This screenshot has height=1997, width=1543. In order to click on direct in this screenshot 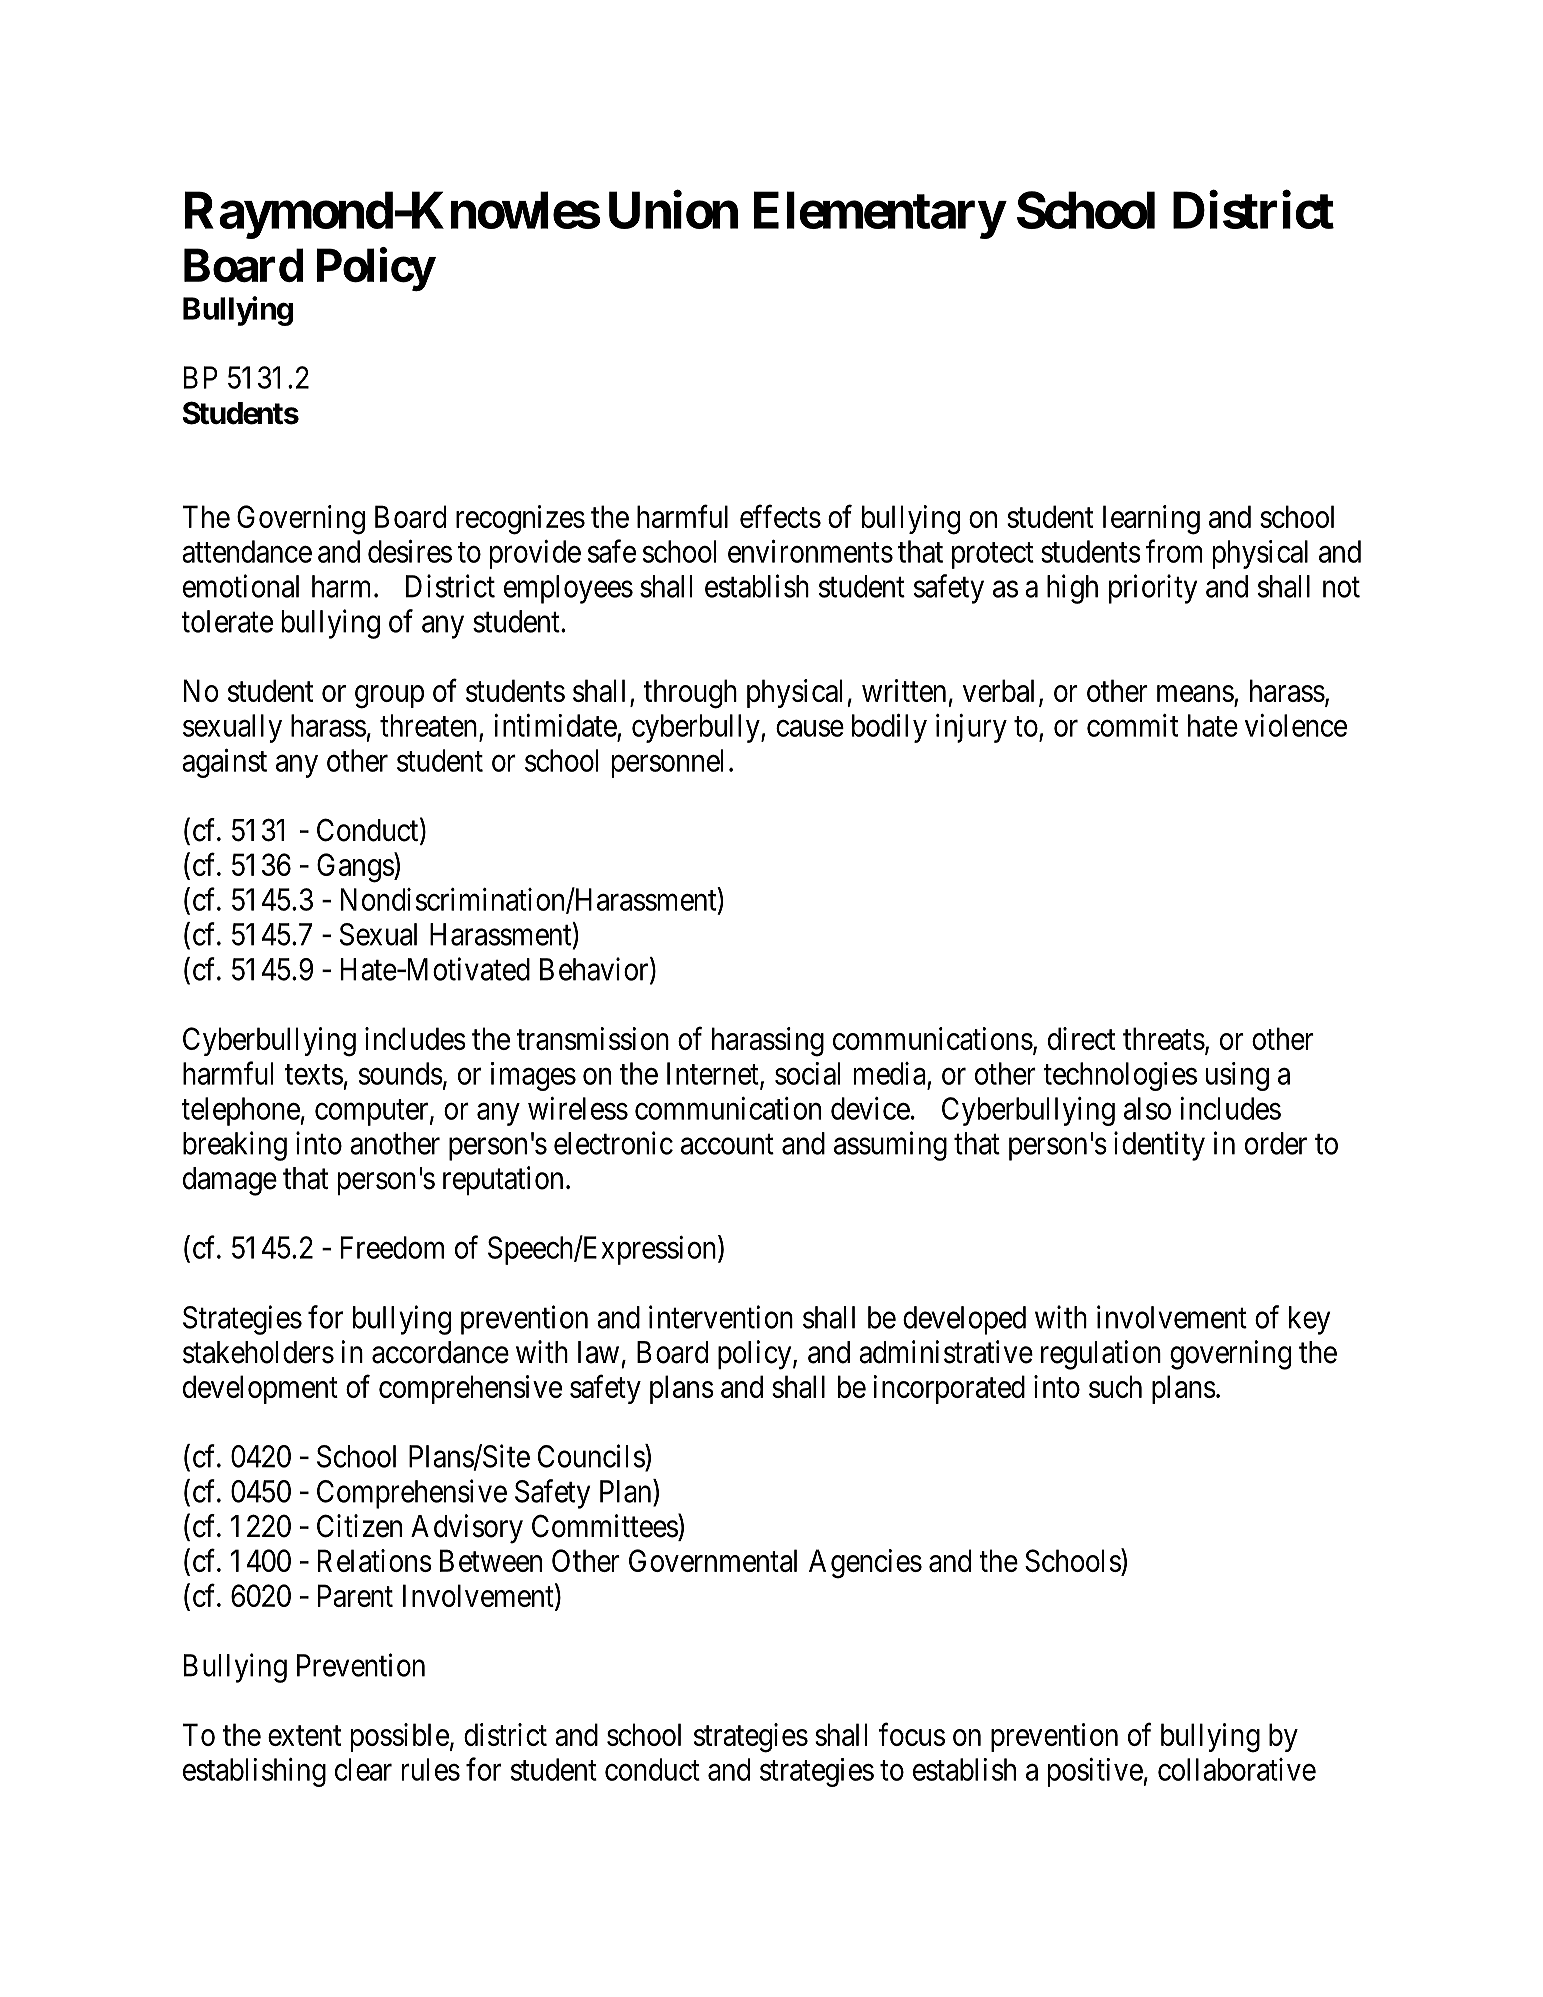, I will do `click(1081, 1038)`.
